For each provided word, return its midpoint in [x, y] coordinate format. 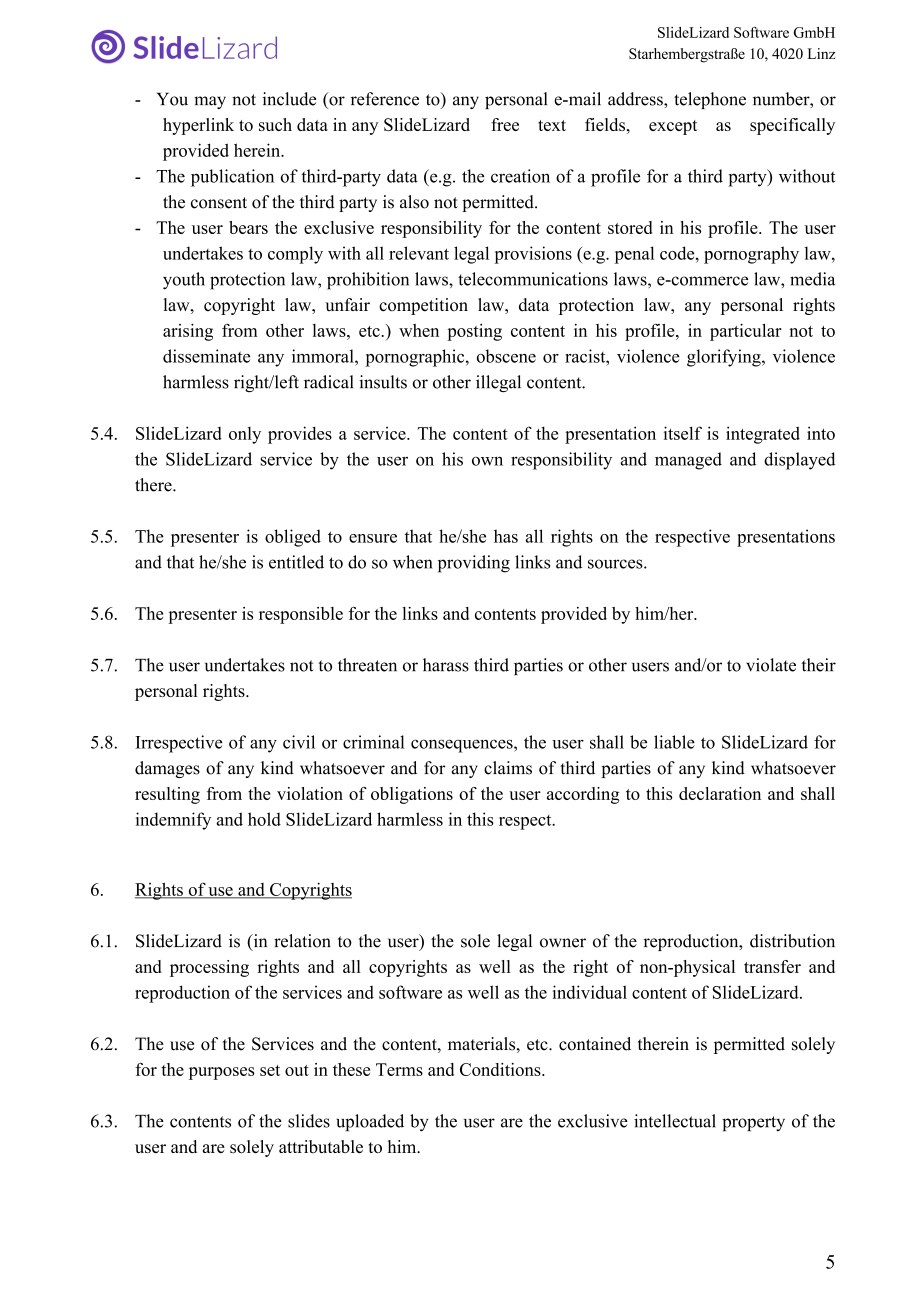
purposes [222, 1073]
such [275, 124]
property [753, 1123]
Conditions [501, 1069]
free [505, 124]
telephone [710, 100]
